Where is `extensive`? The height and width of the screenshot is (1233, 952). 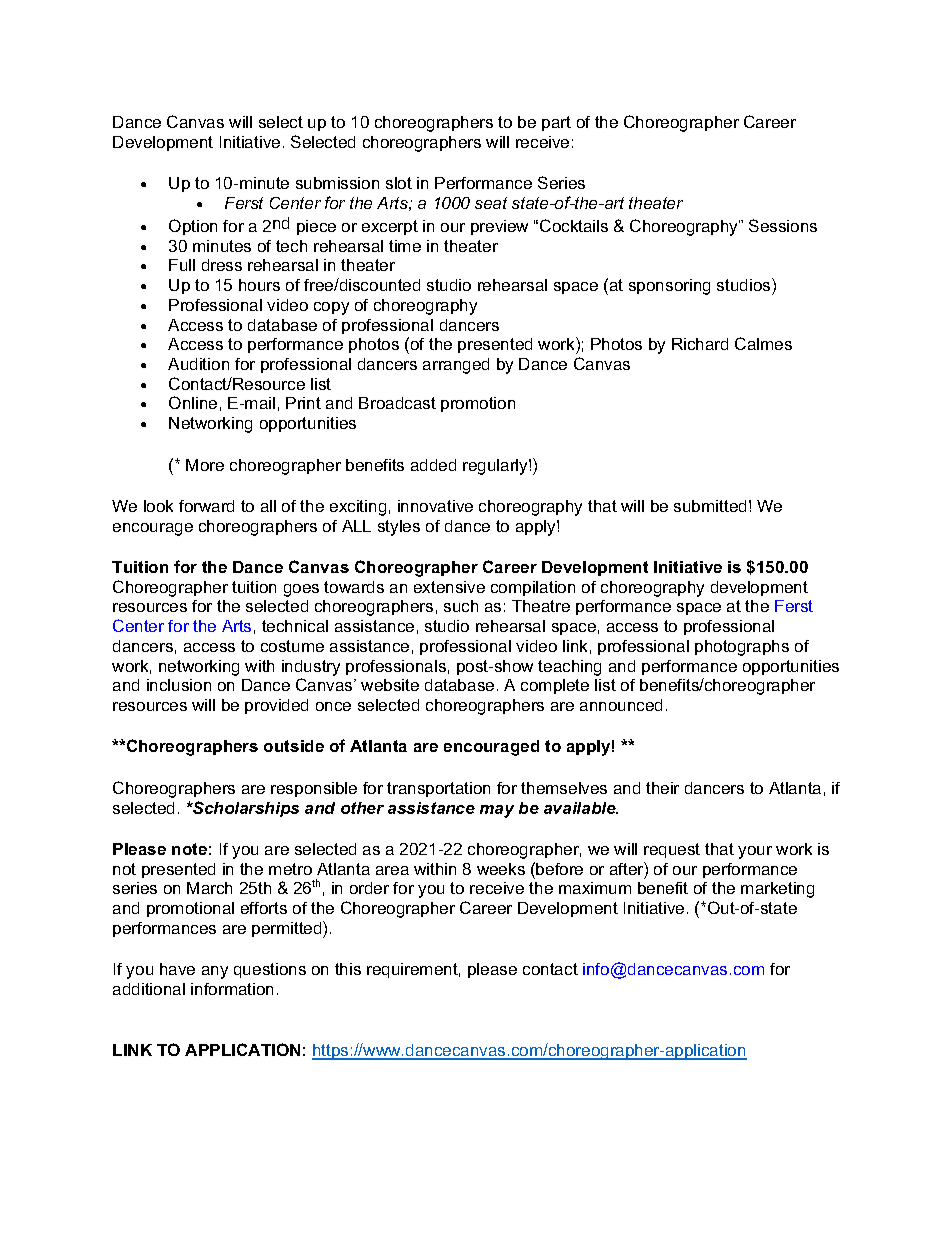 extensive is located at coordinates (449, 587).
